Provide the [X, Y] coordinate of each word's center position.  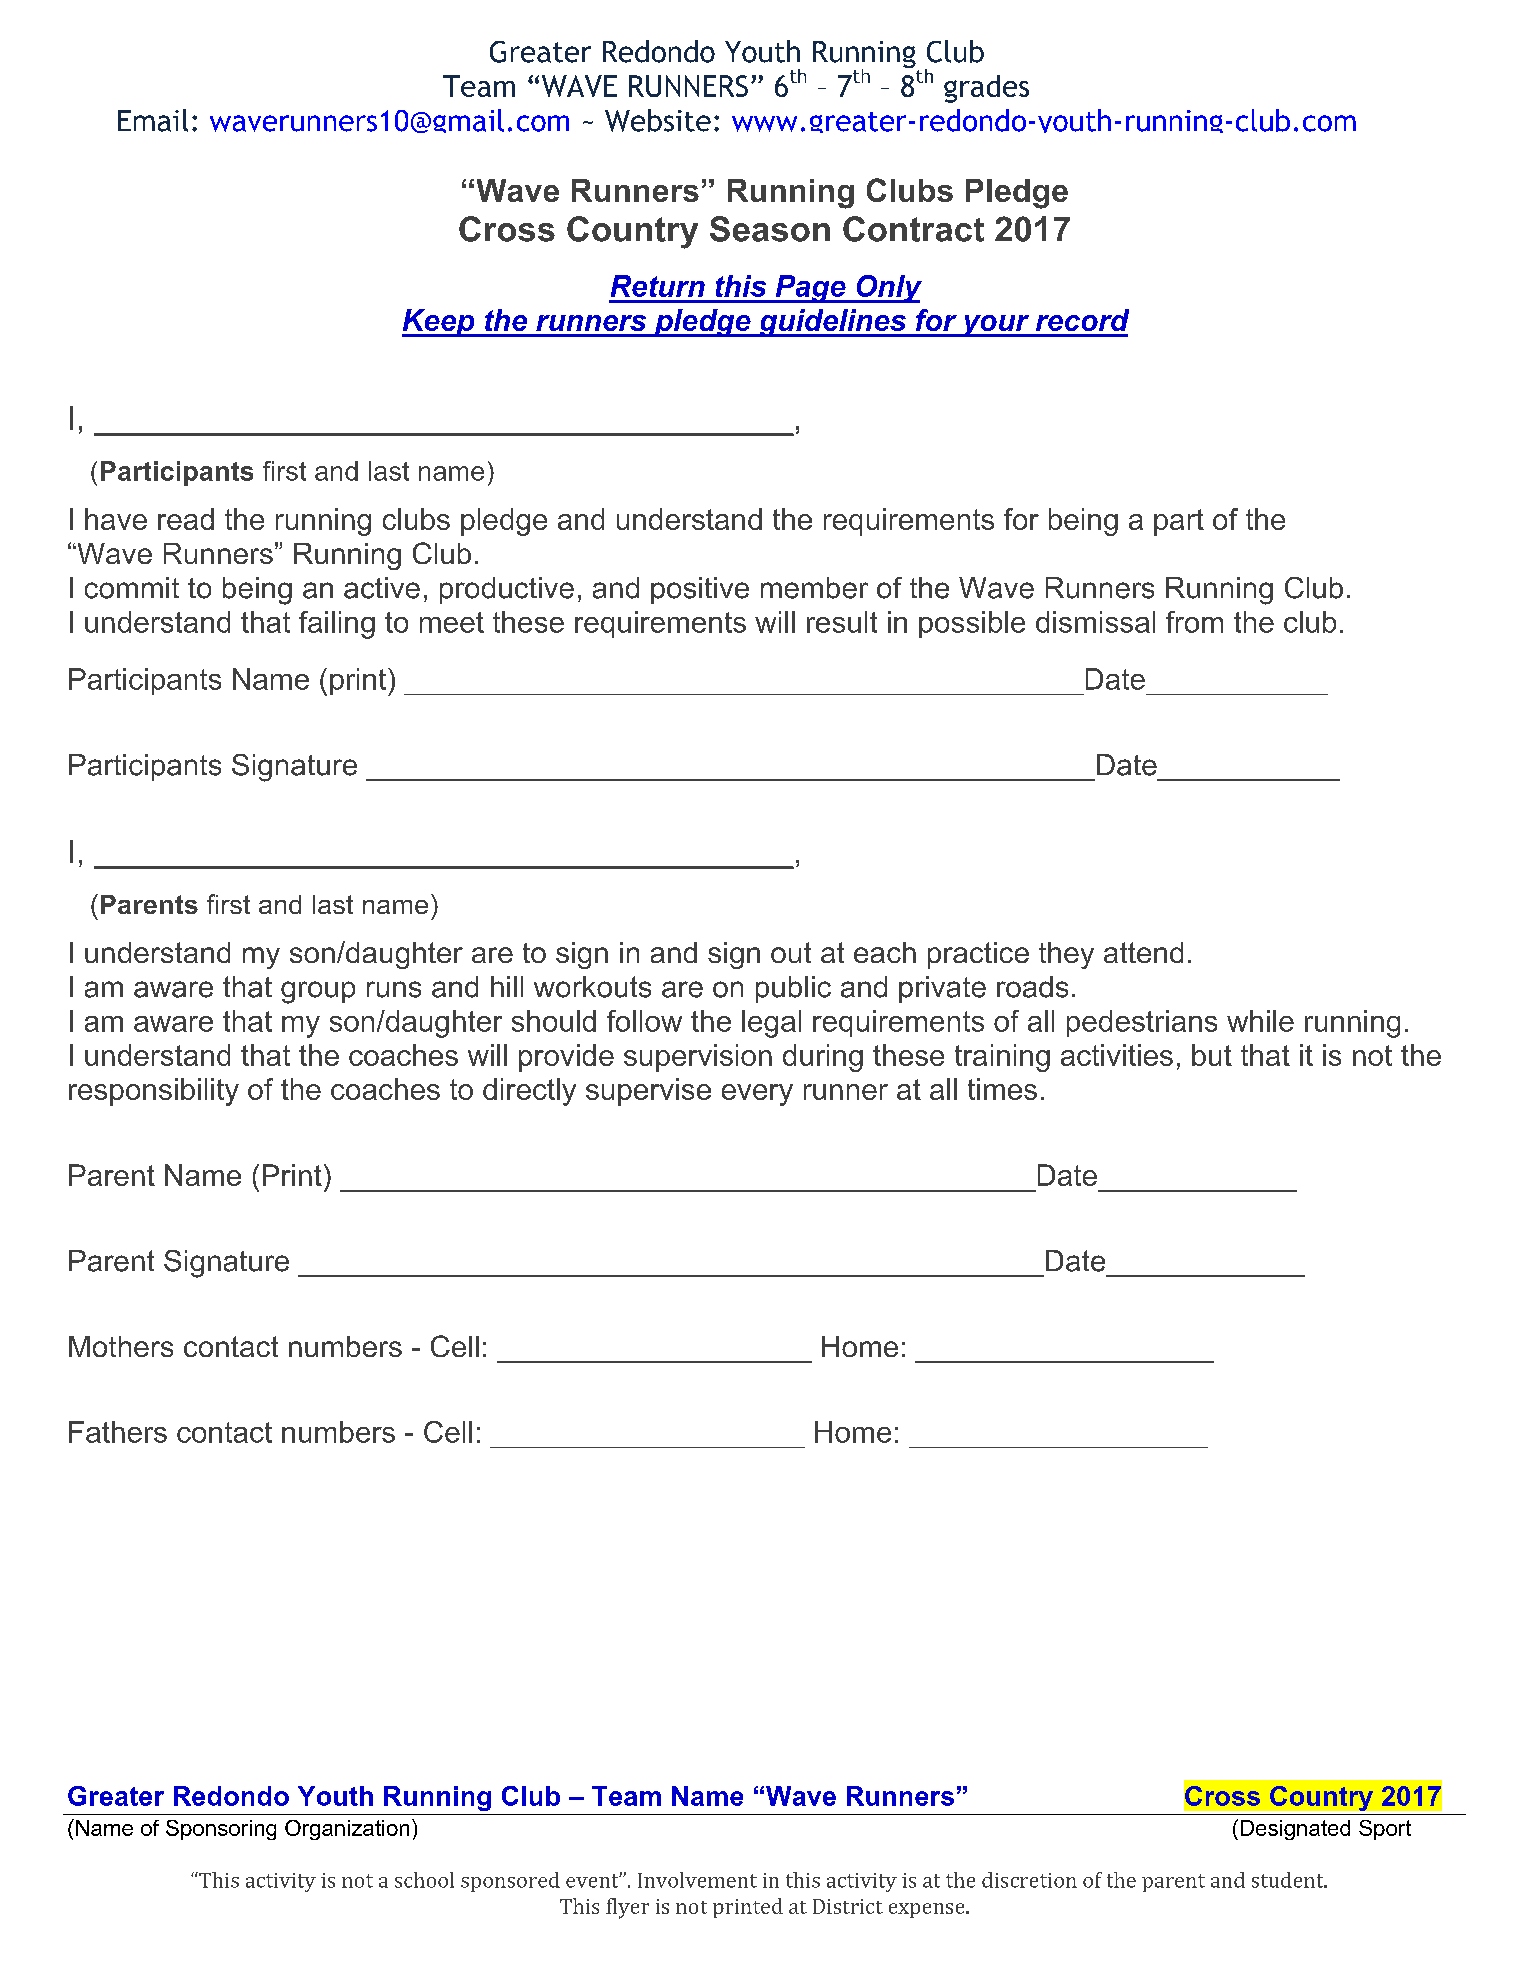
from [1194, 622]
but [1212, 1055]
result [842, 622]
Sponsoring [221, 1830]
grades [986, 89]
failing [337, 625]
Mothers [121, 1346]
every [757, 1095]
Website [658, 120]
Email [153, 120]
